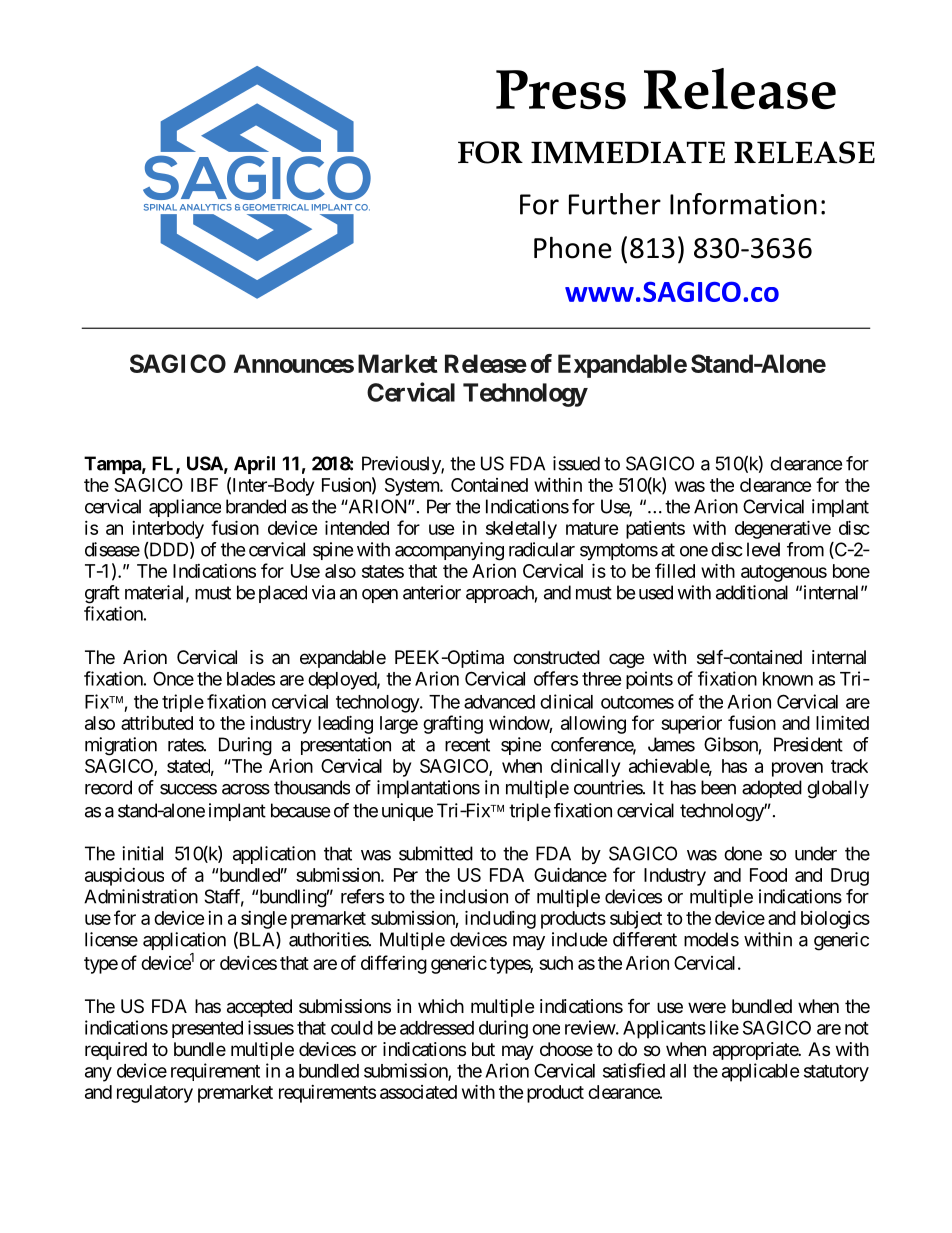 The image size is (952, 1233). Describe the element at coordinates (254, 465) in the page. I see `April` at that location.
